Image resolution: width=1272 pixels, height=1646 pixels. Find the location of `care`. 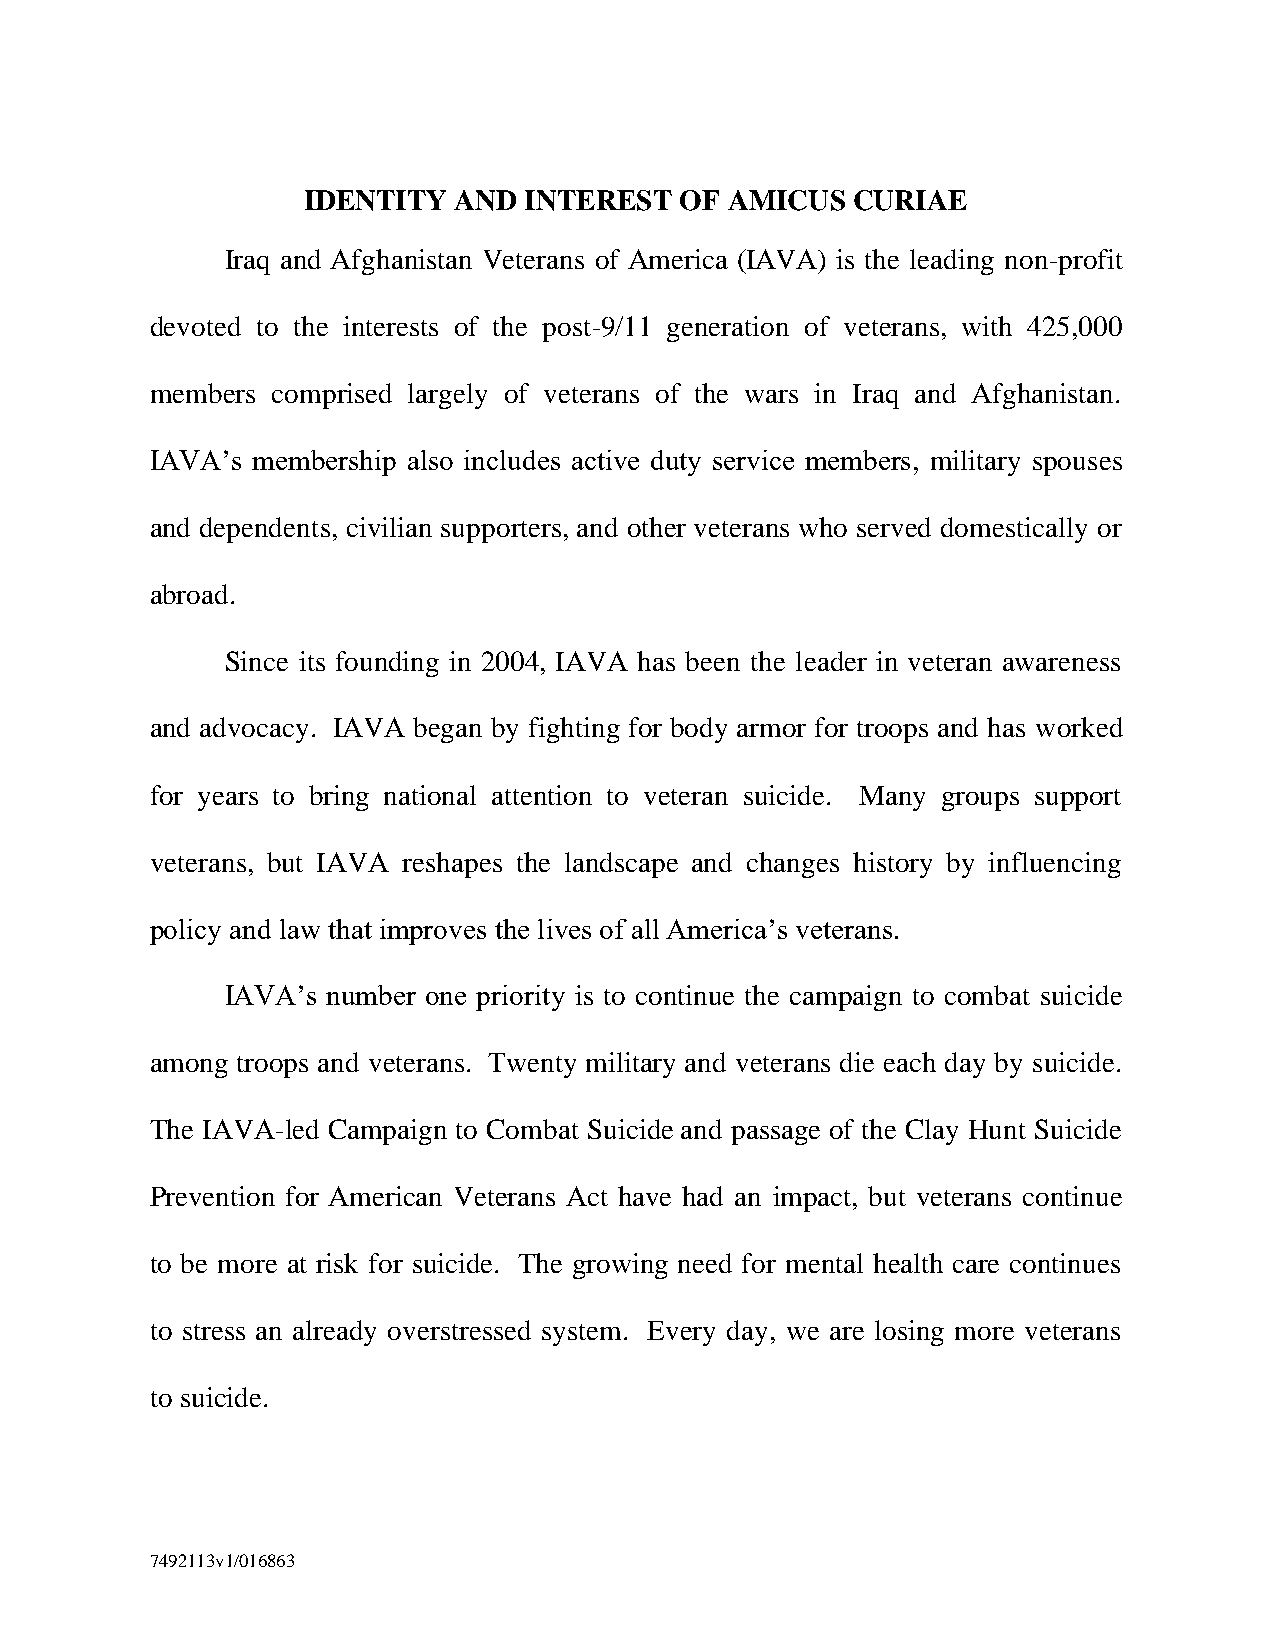

care is located at coordinates (976, 1266).
